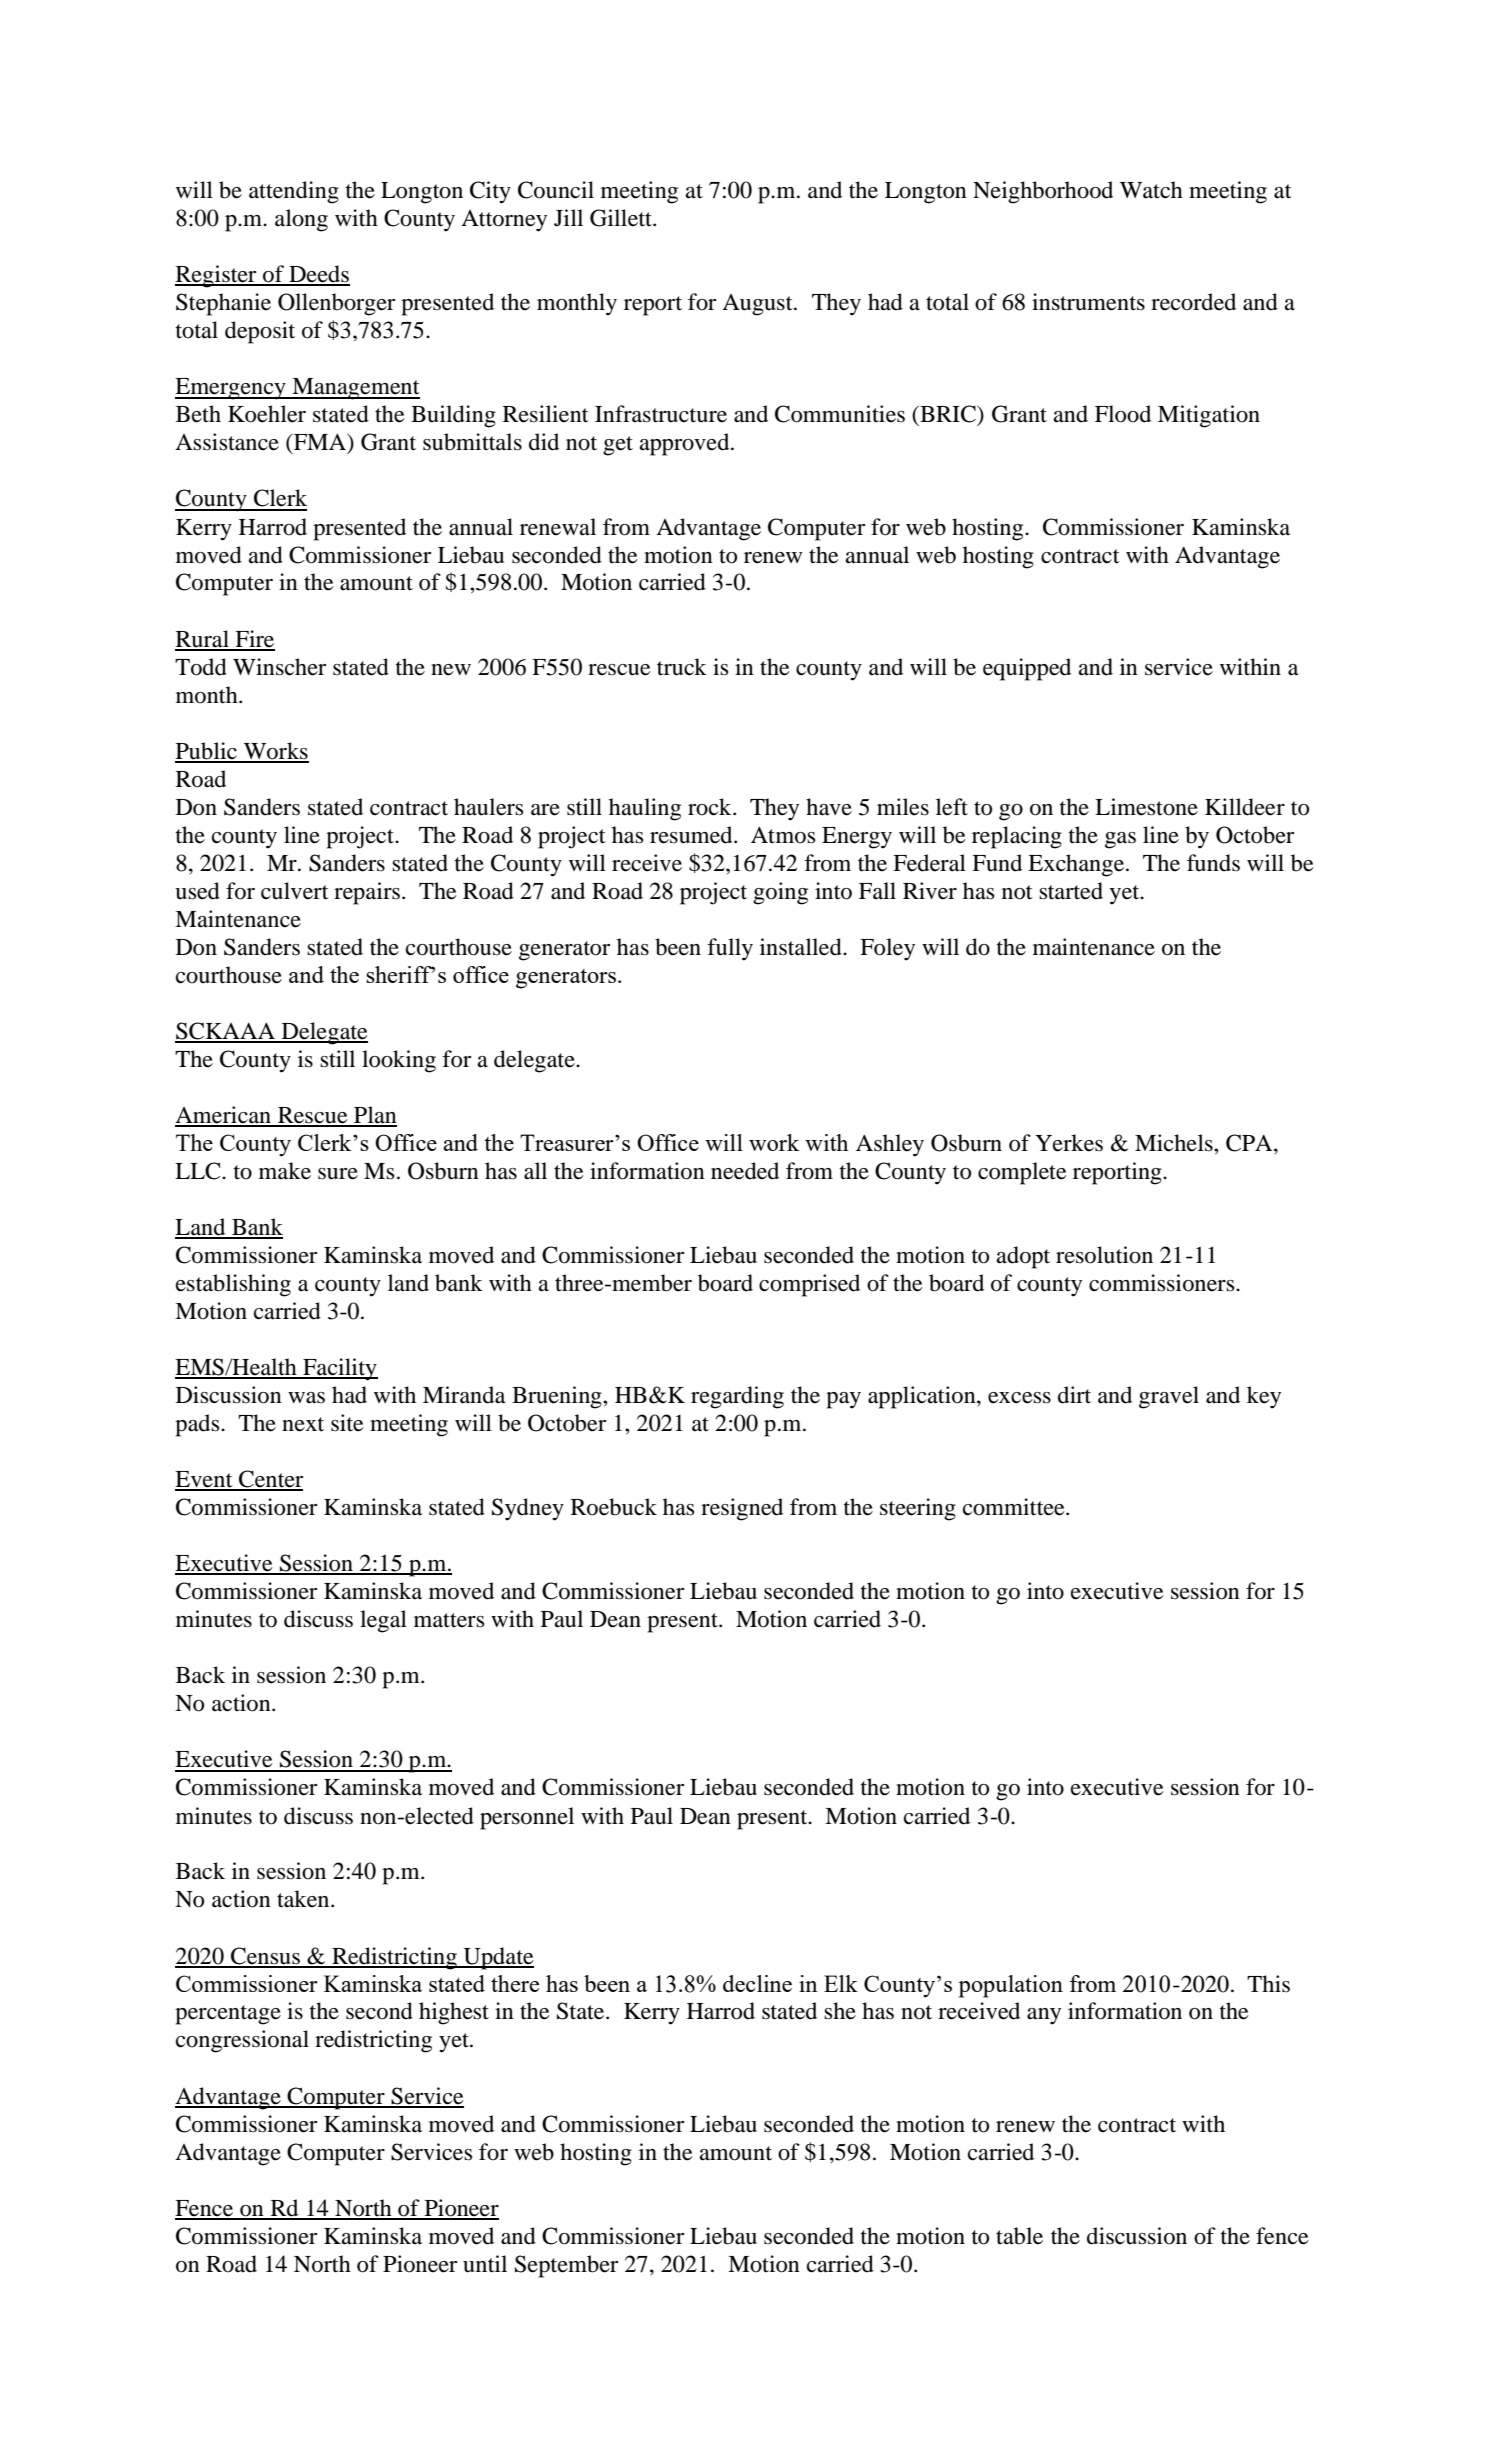  I want to click on make, so click(285, 1171).
